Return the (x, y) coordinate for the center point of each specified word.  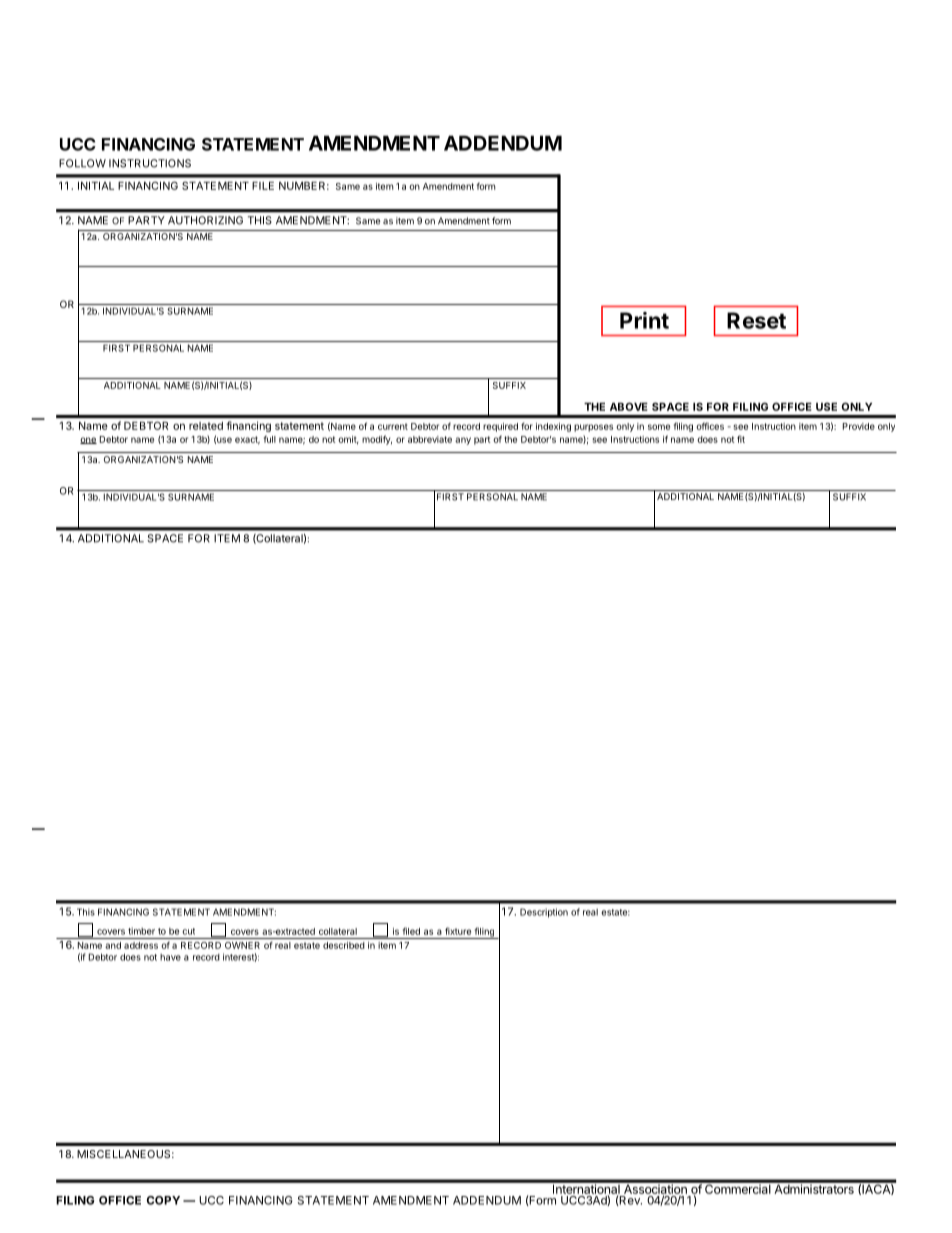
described (344, 945)
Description (544, 913)
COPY (163, 1200)
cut (188, 931)
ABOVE (629, 406)
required (500, 427)
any (463, 441)
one (88, 440)
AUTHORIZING (205, 220)
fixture (458, 931)
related (206, 426)
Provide (859, 426)
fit (741, 439)
